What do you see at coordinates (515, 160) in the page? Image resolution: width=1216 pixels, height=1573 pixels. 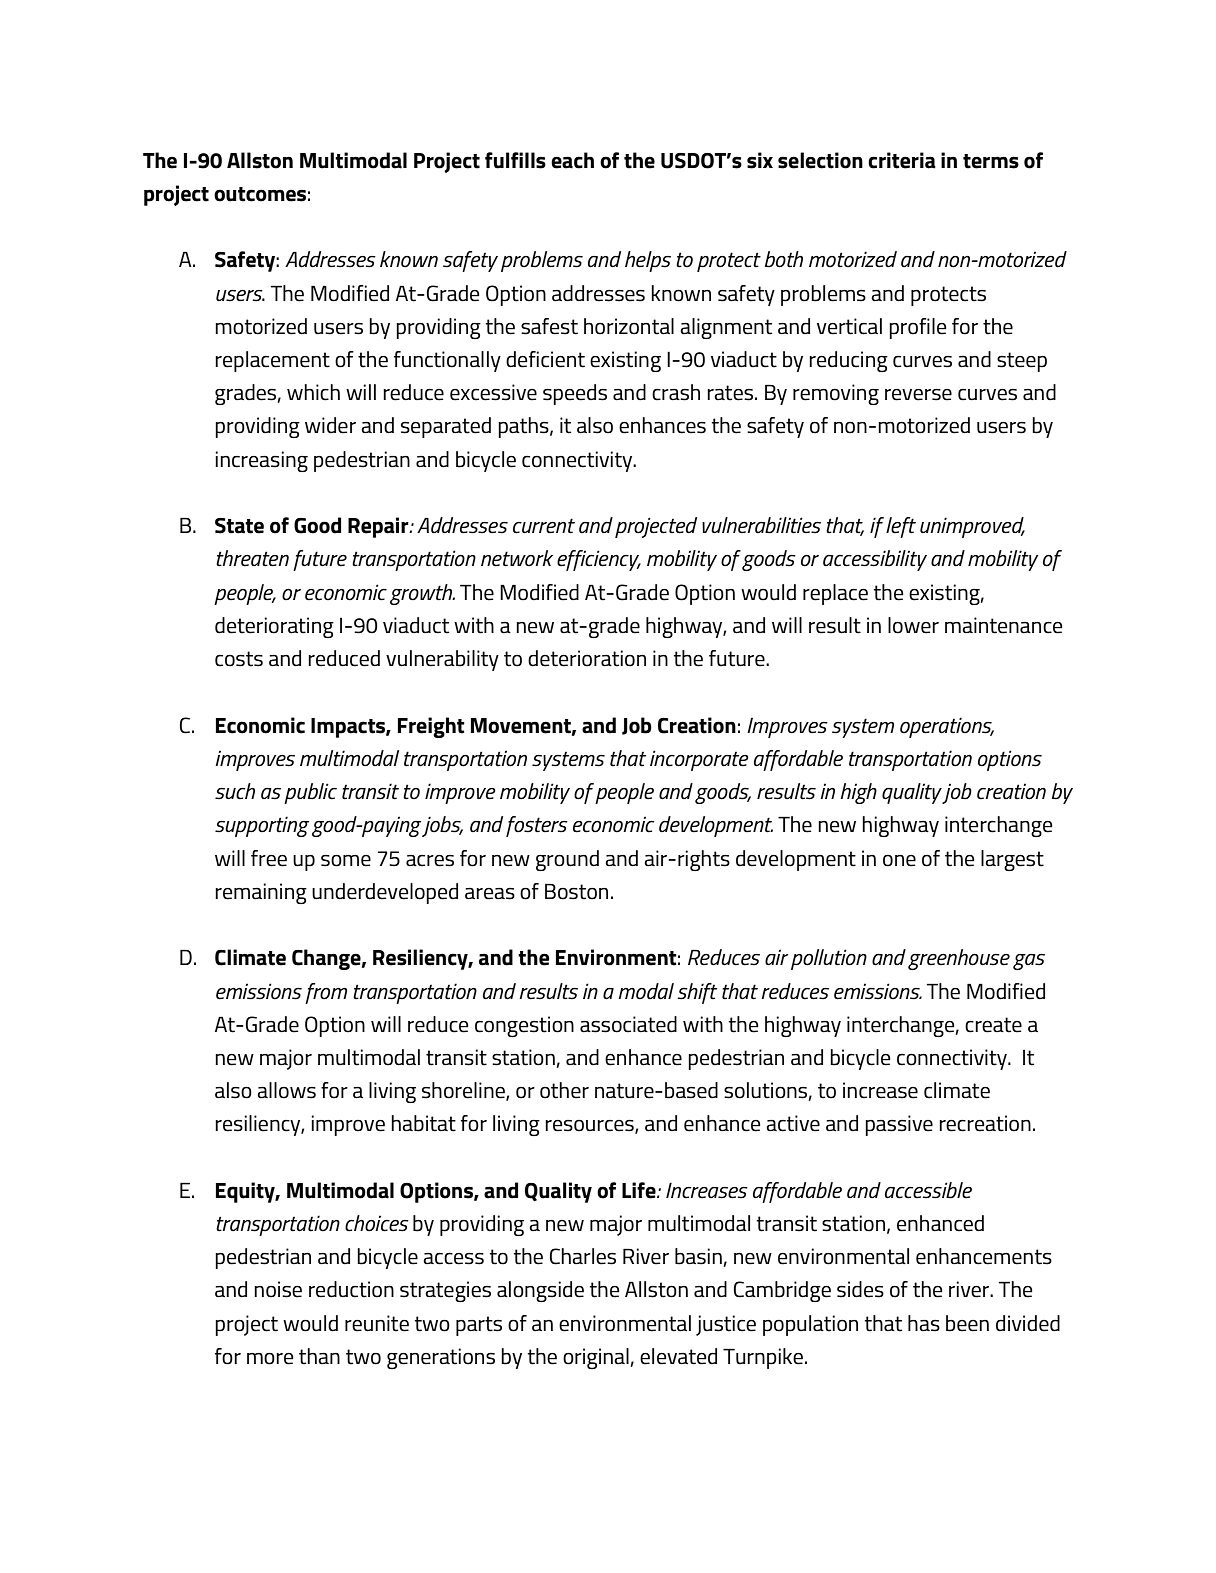 I see `fulfills` at bounding box center [515, 160].
